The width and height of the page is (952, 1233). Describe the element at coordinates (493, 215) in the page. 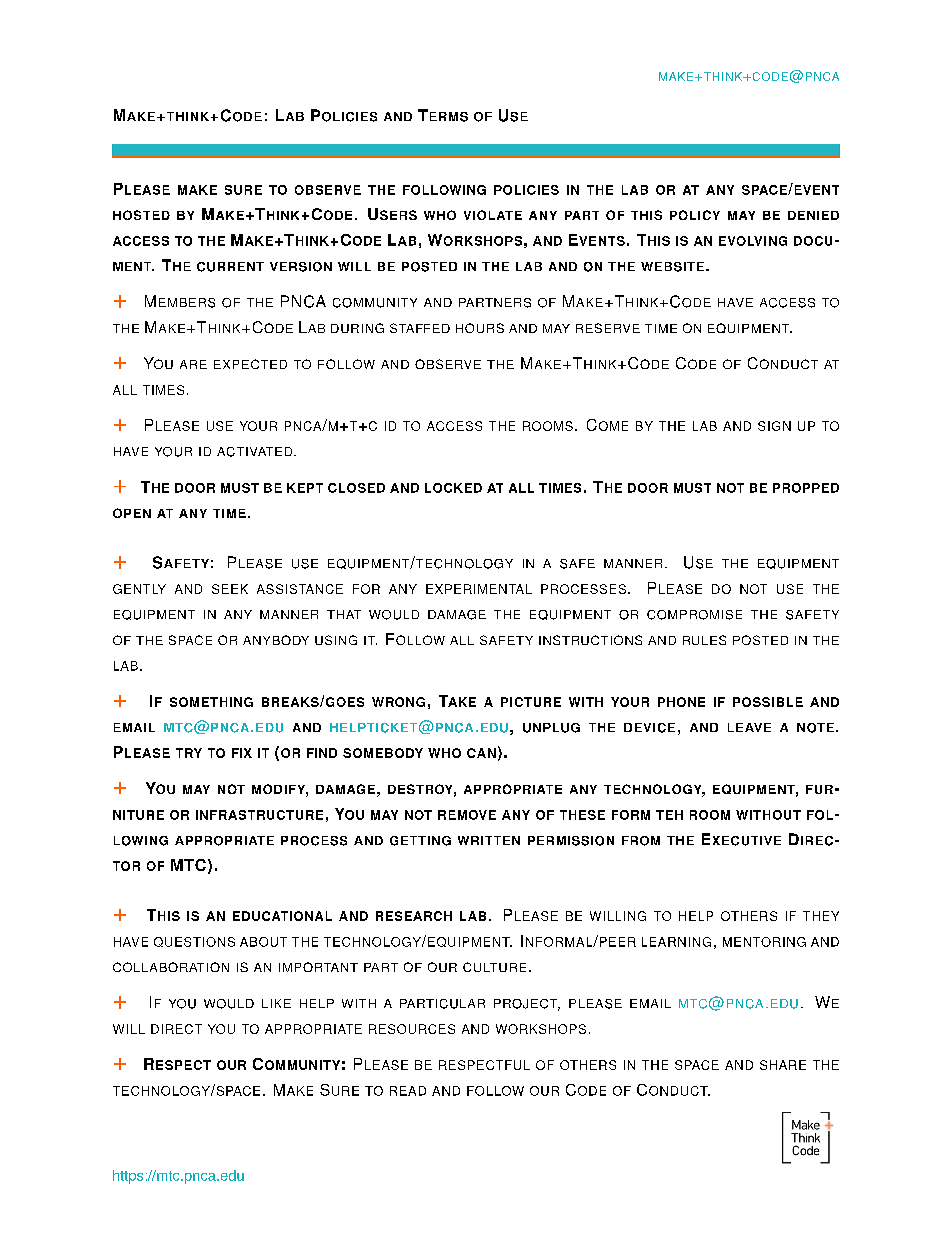

I see `VIOLATE` at that location.
